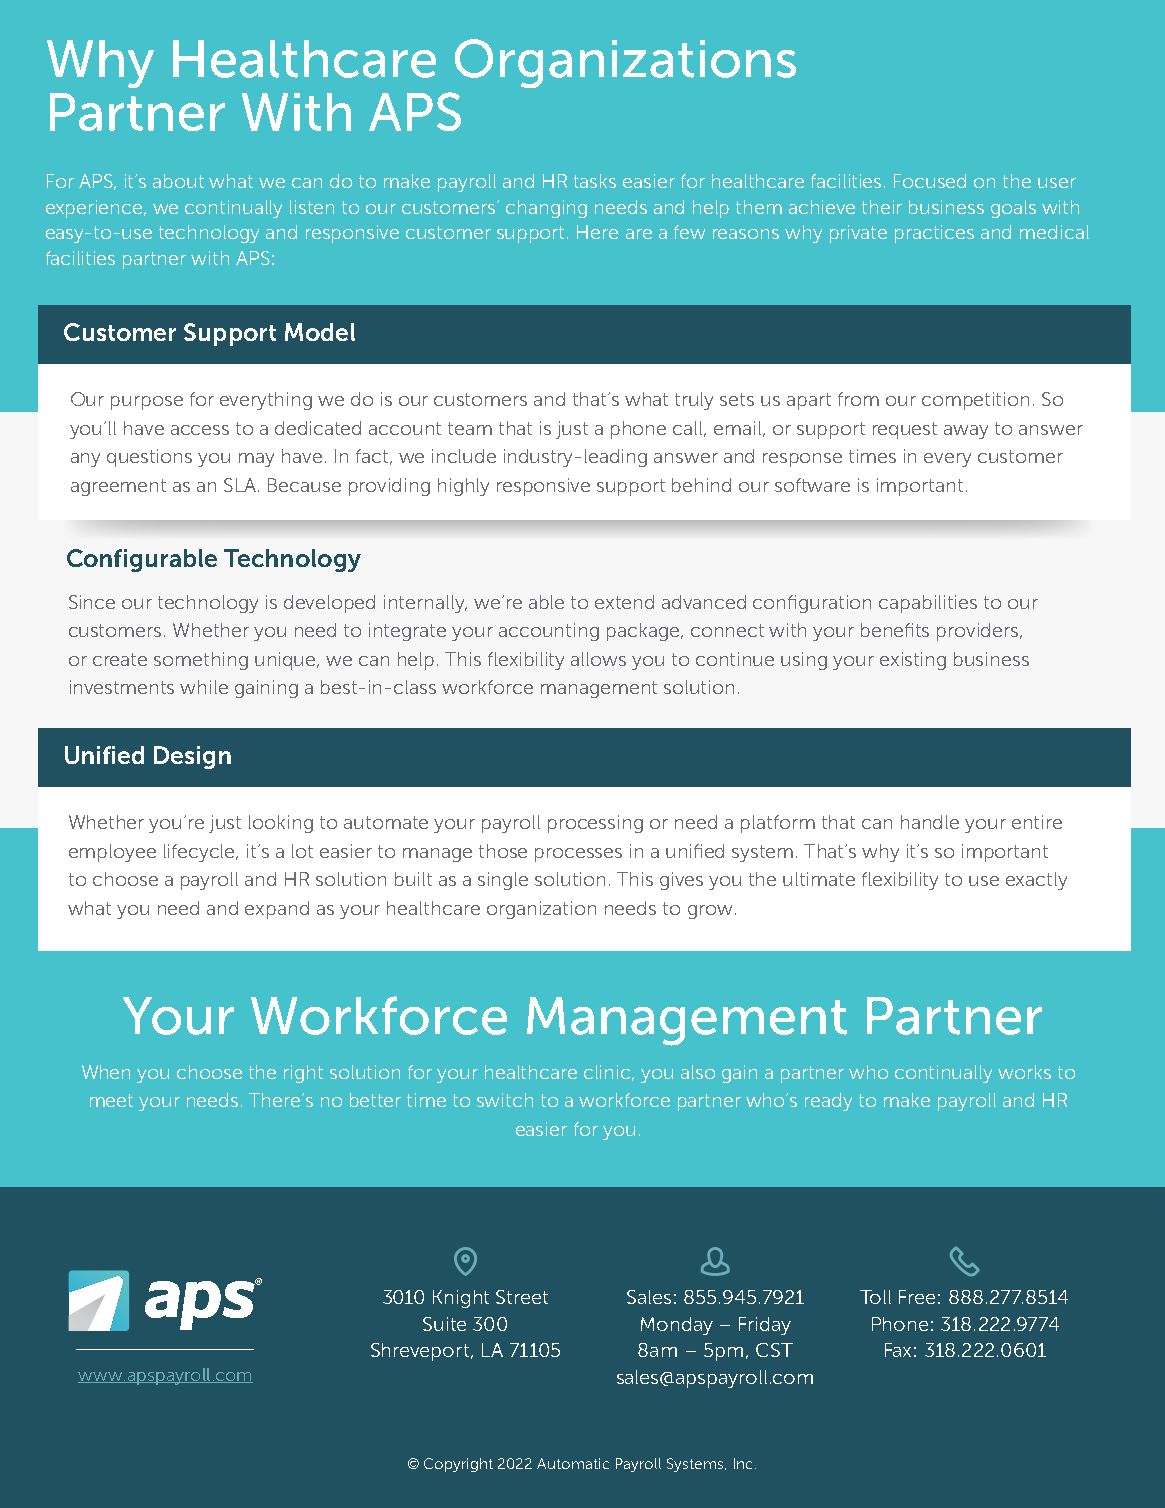  I want to click on processing, so click(595, 824).
